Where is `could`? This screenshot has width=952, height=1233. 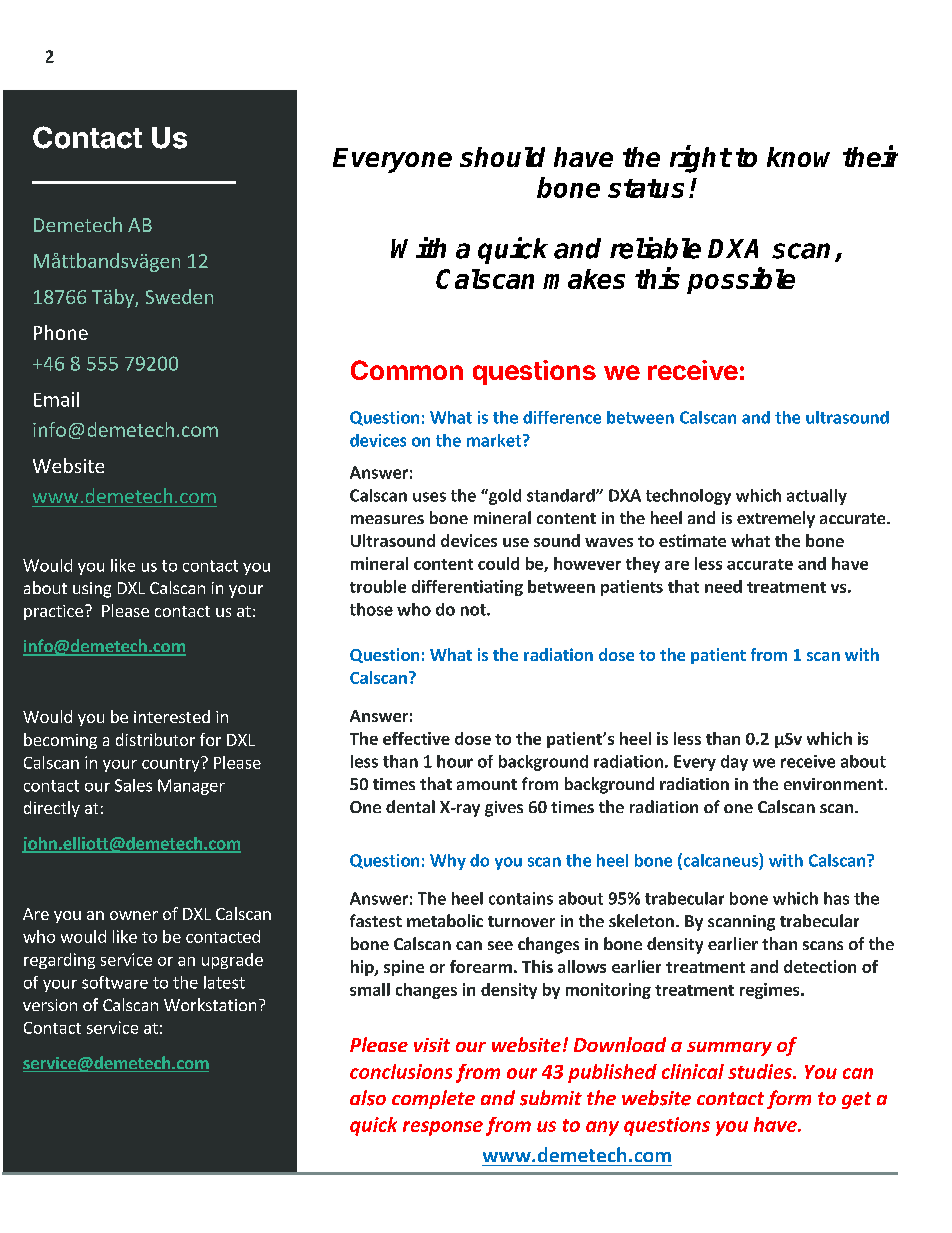
could is located at coordinates (498, 563).
